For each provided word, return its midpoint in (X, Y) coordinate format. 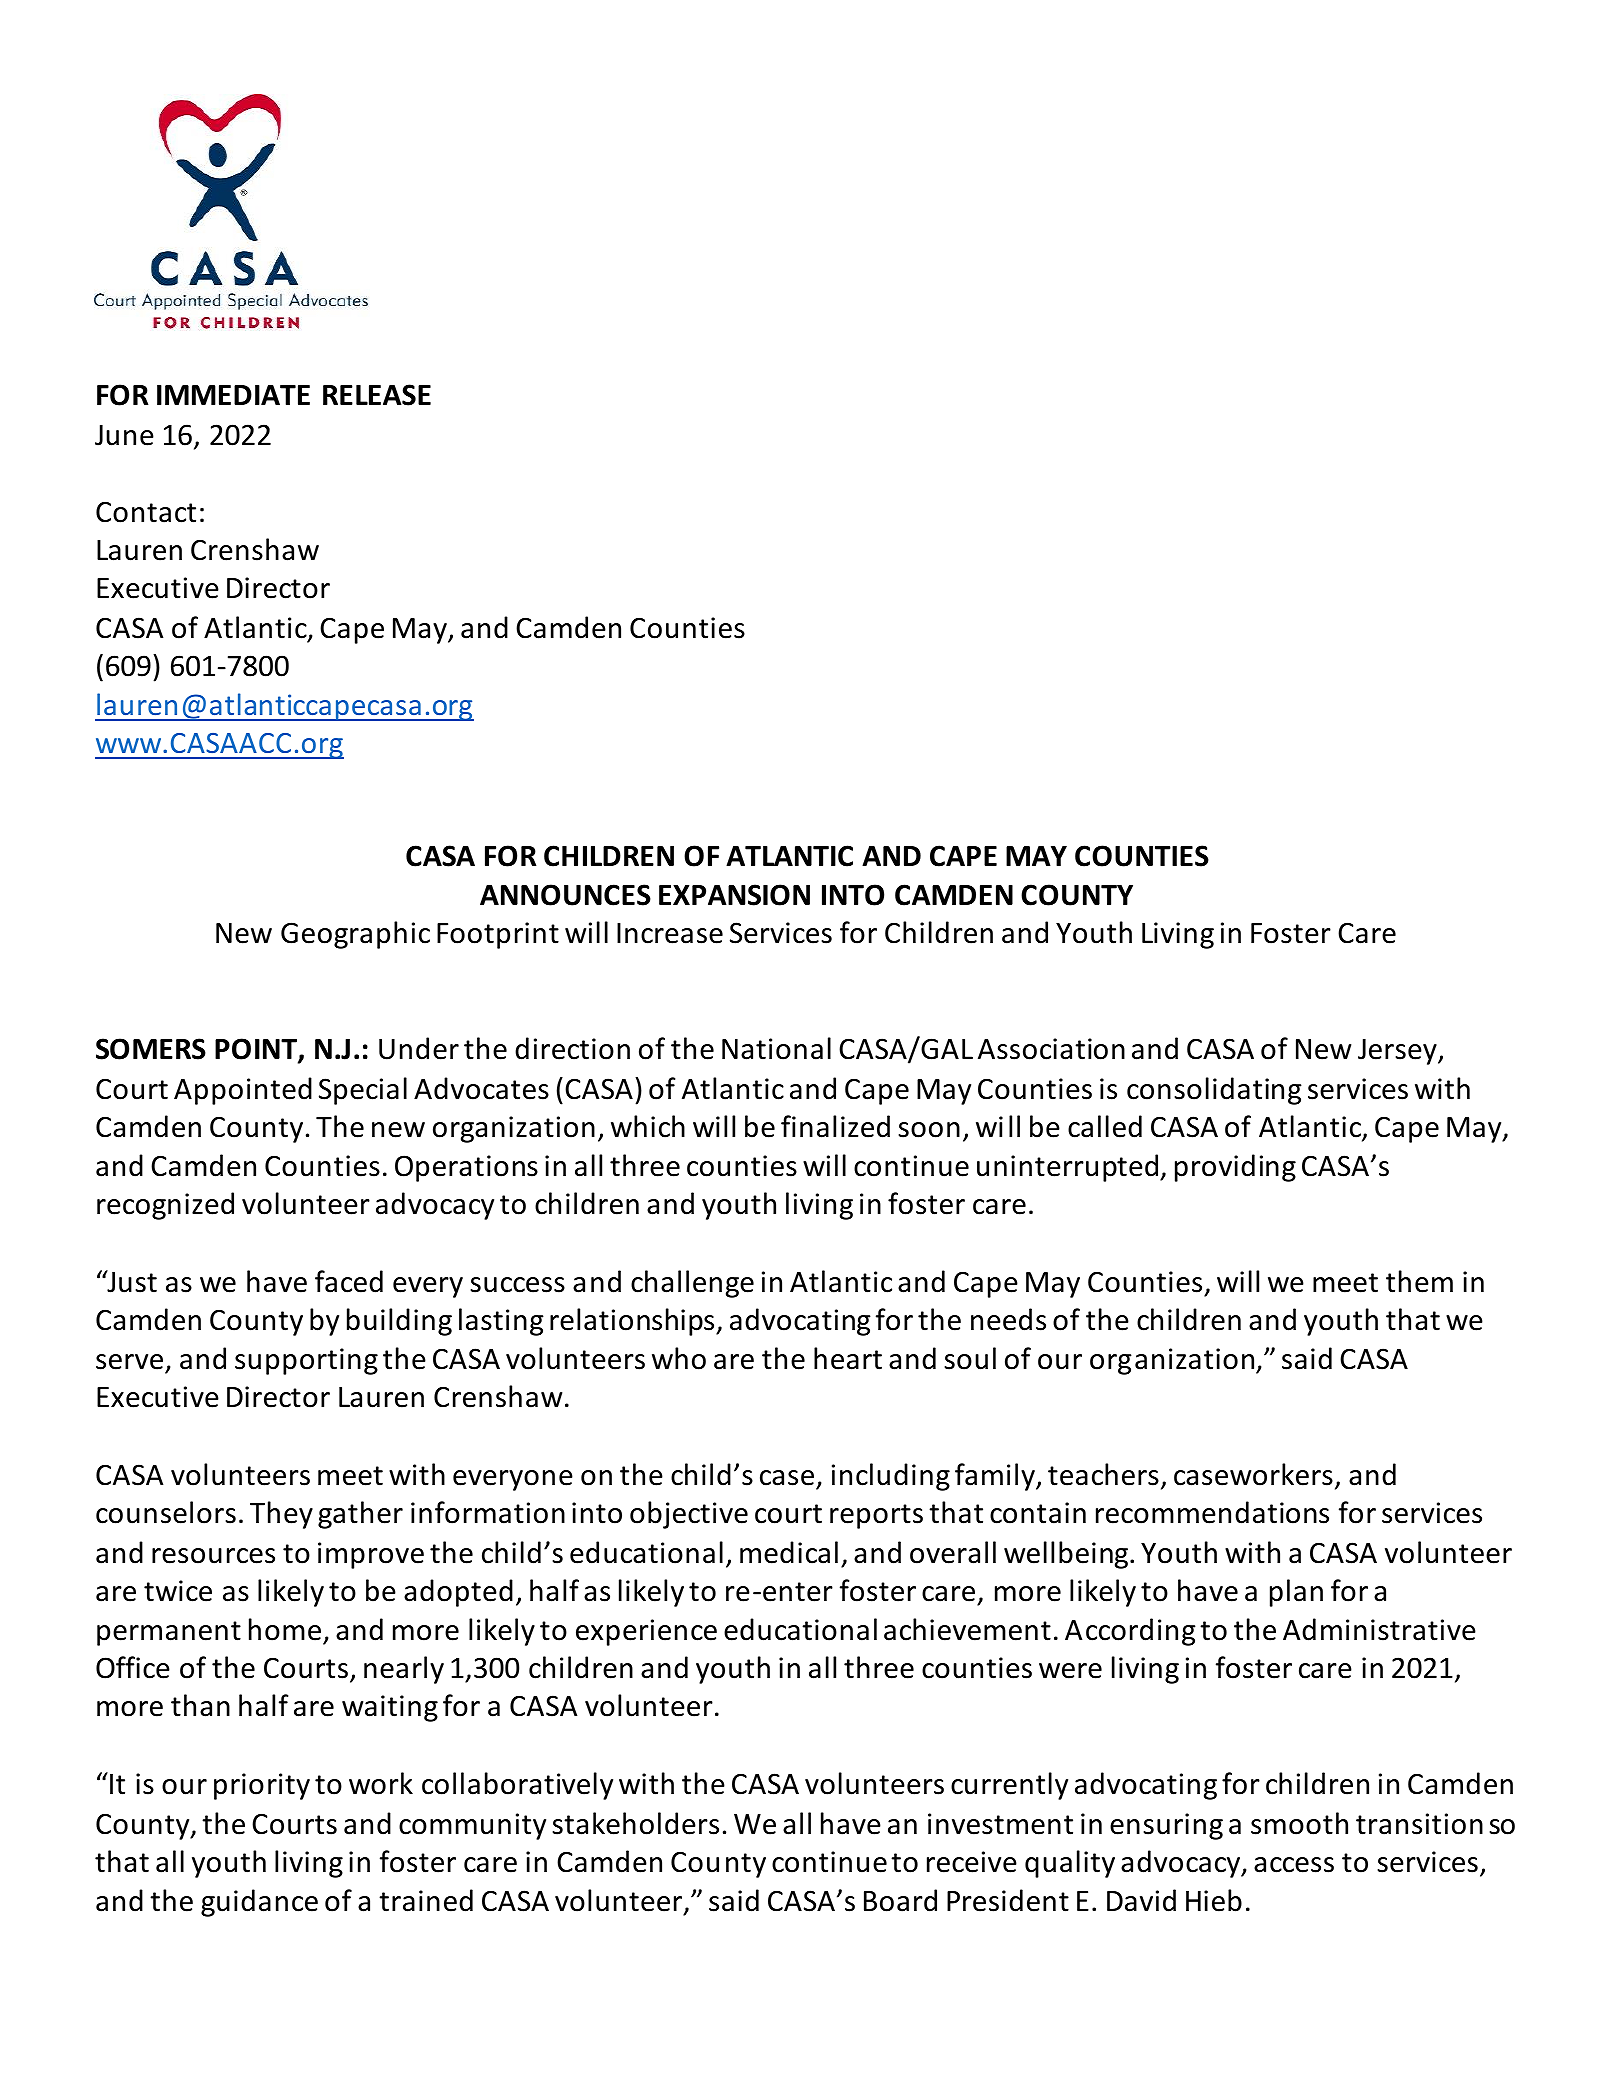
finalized (835, 1126)
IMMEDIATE (233, 395)
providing (1235, 1168)
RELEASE (377, 395)
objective (689, 1515)
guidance (259, 1903)
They (281, 1515)
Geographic (355, 935)
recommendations (1212, 1512)
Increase (670, 933)
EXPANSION (734, 895)
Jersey (1398, 1052)
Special (363, 1091)
